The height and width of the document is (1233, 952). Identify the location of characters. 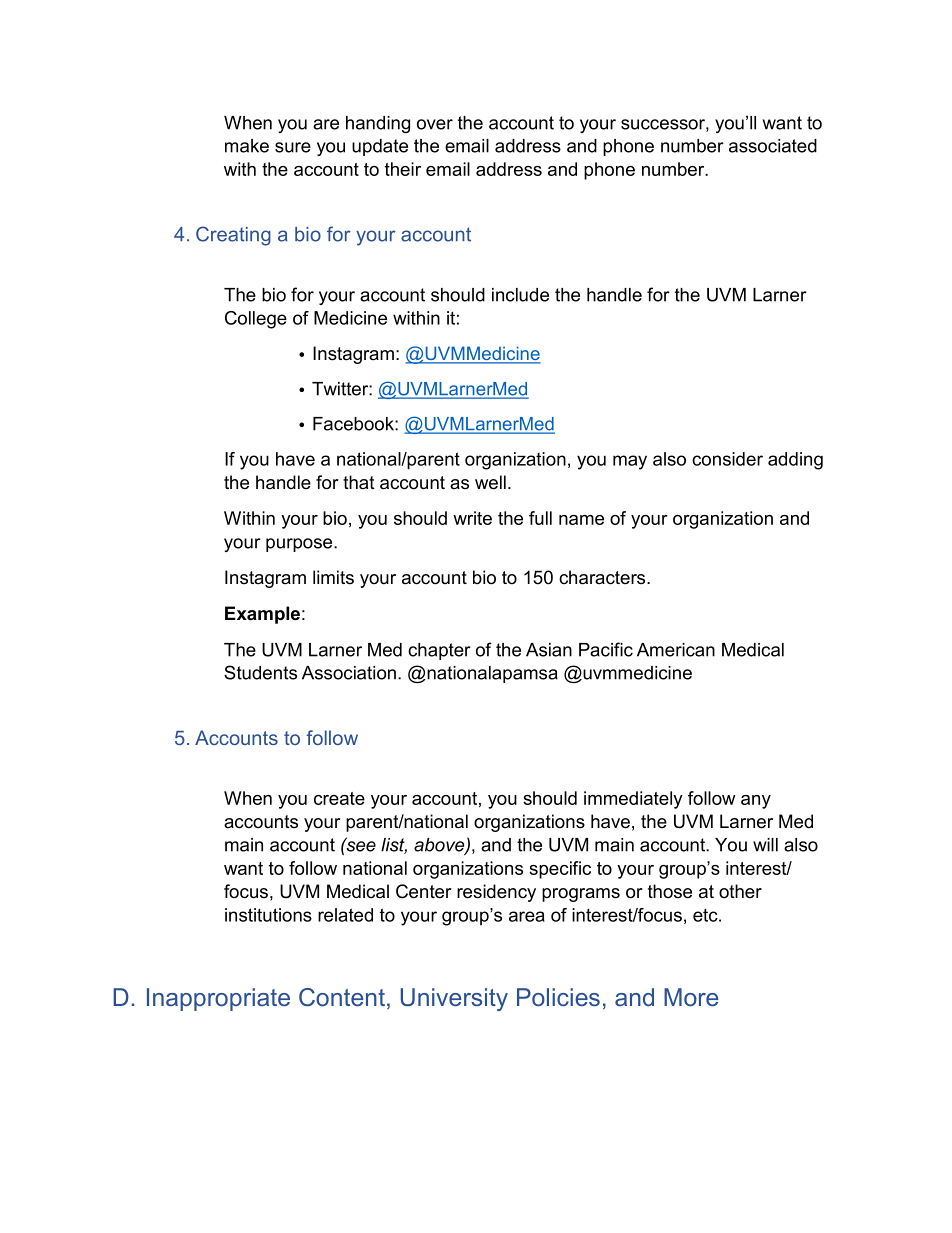
(603, 577).
